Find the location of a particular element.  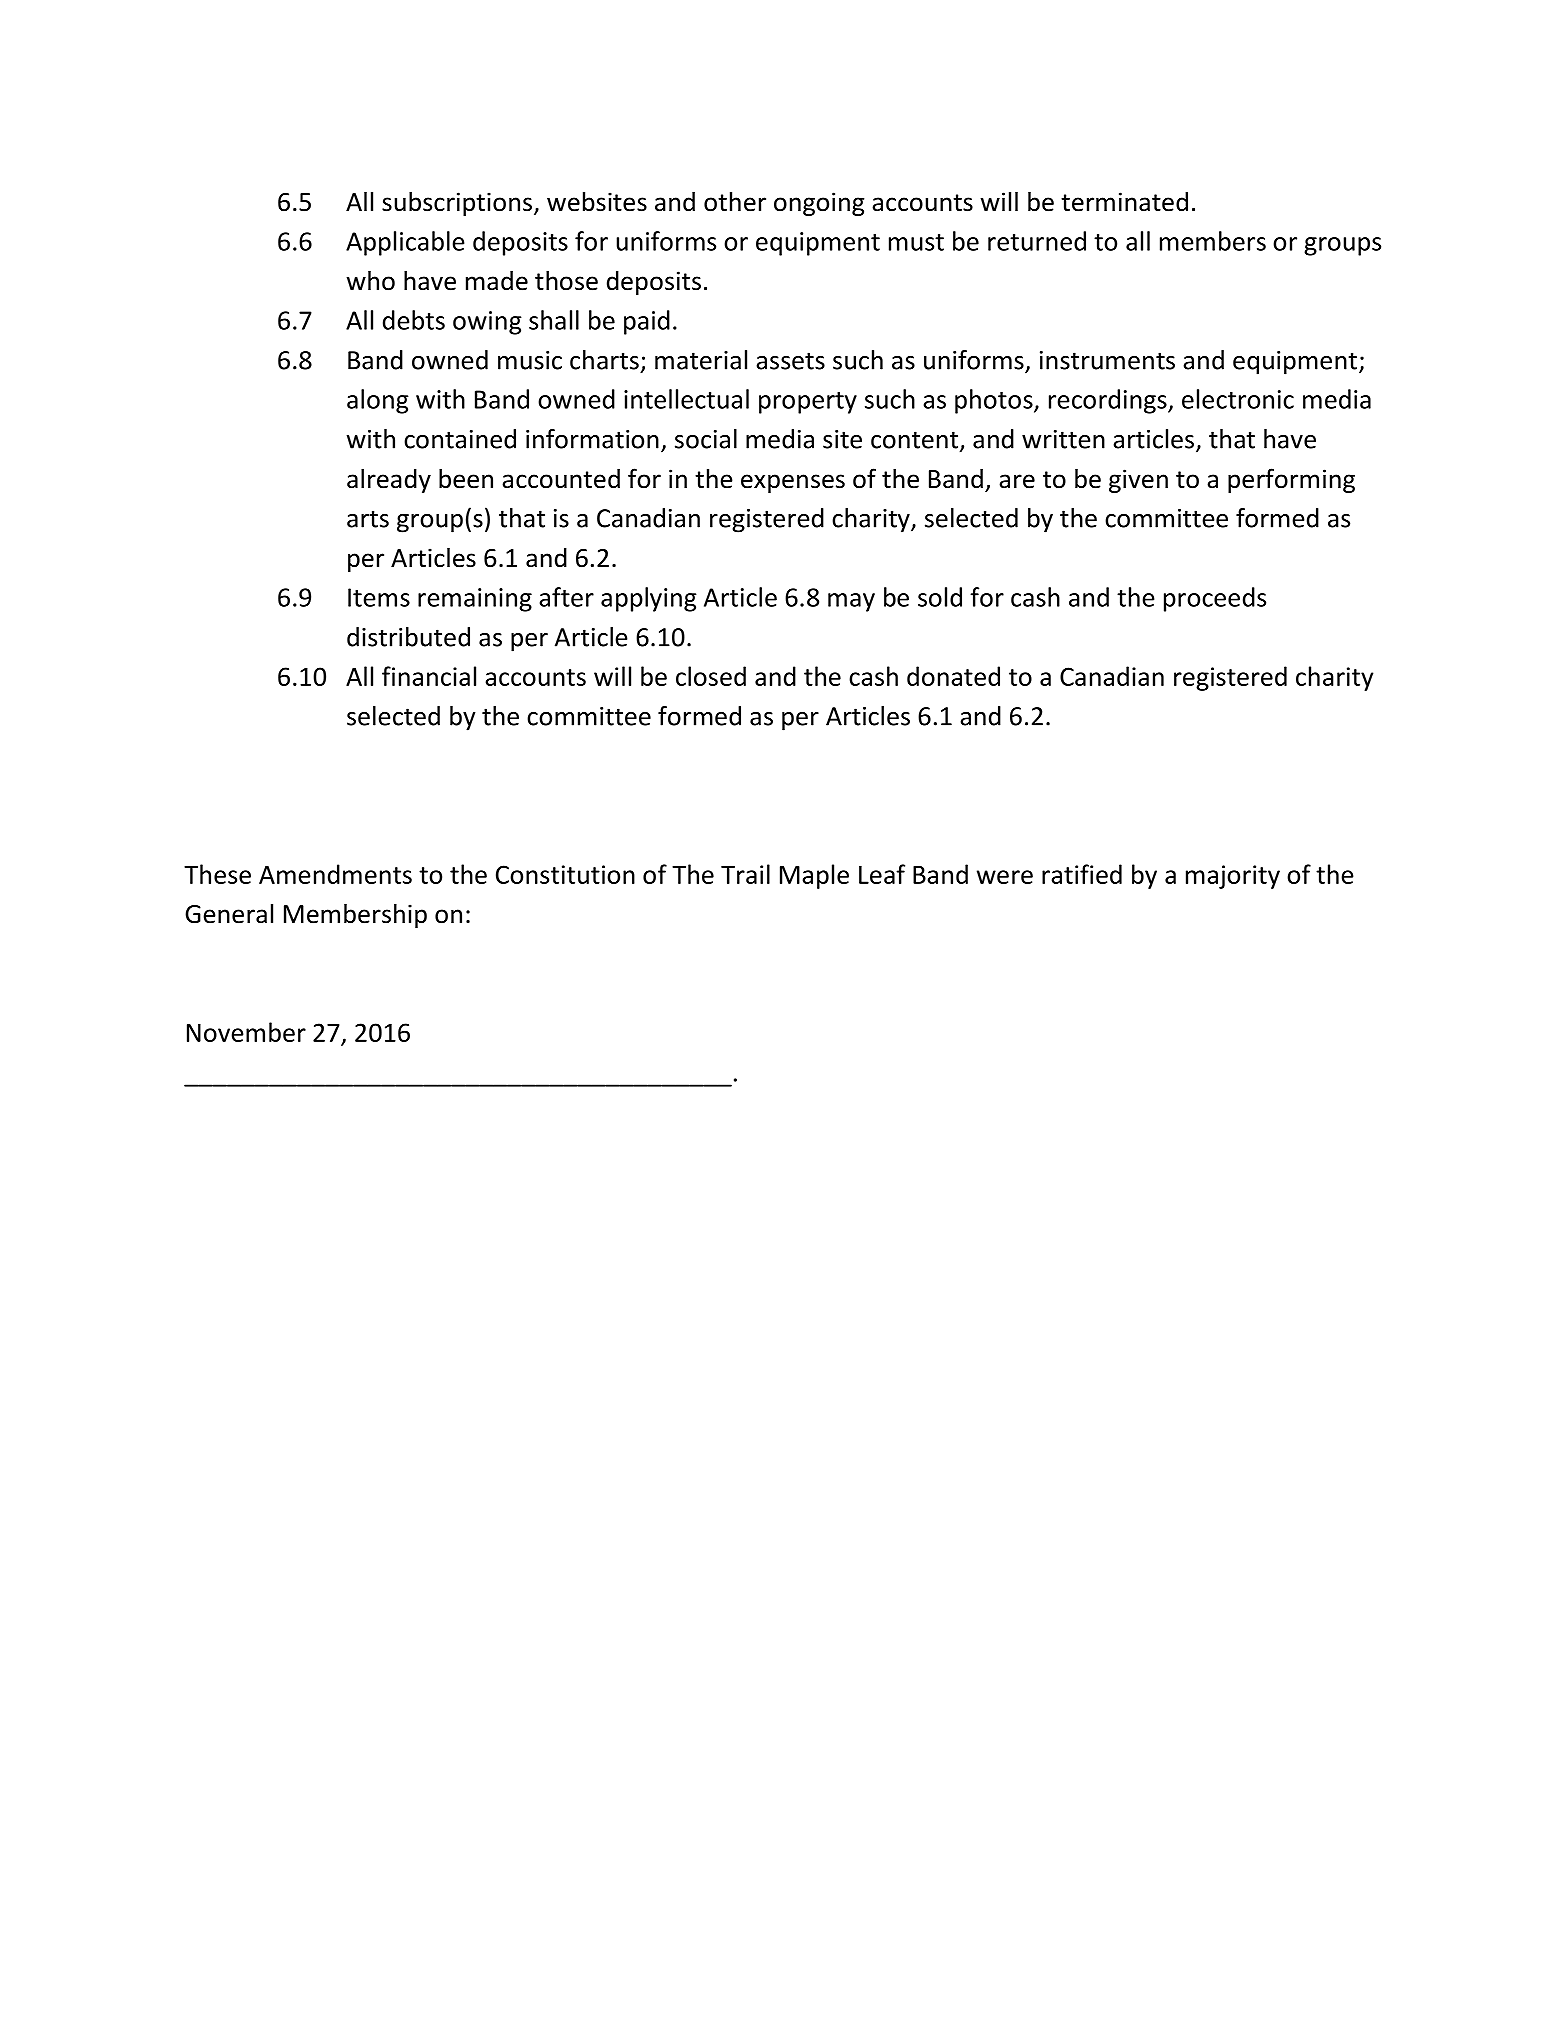

may is located at coordinates (851, 602).
